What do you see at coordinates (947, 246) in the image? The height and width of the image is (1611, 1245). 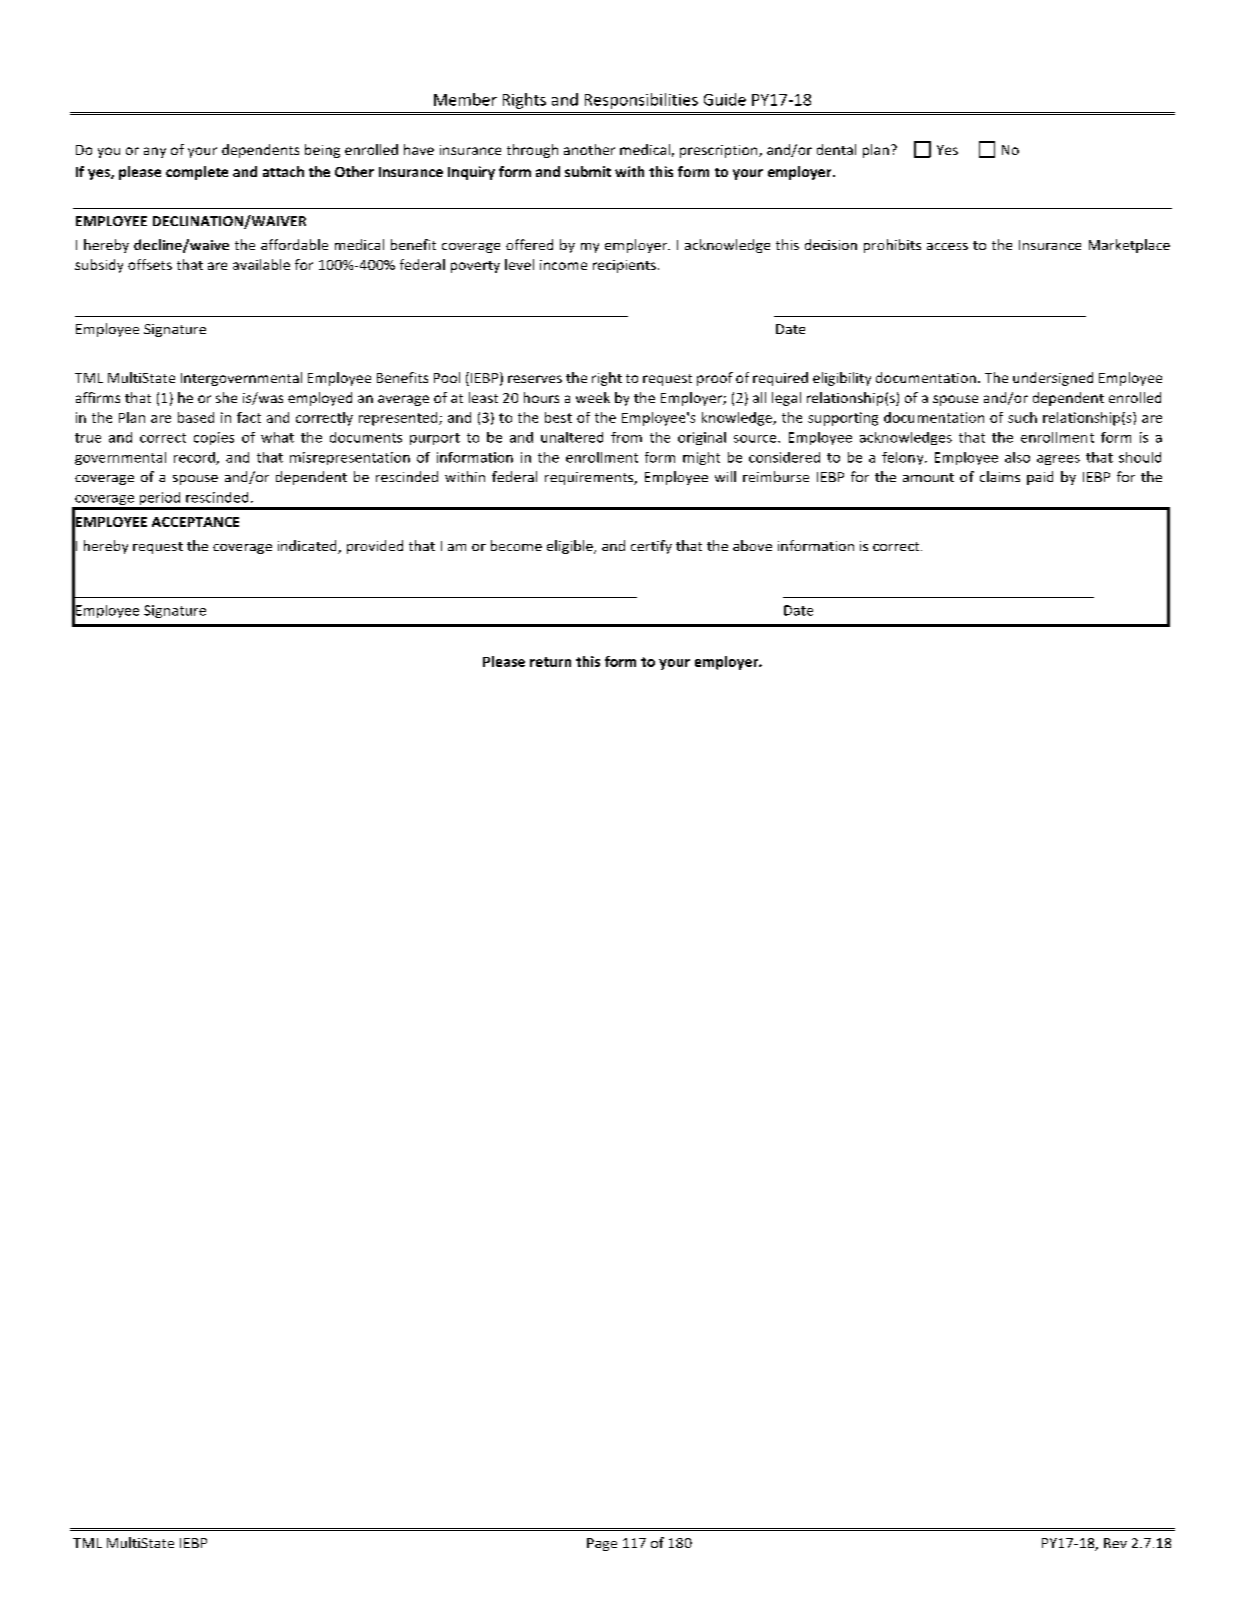 I see `access` at bounding box center [947, 246].
